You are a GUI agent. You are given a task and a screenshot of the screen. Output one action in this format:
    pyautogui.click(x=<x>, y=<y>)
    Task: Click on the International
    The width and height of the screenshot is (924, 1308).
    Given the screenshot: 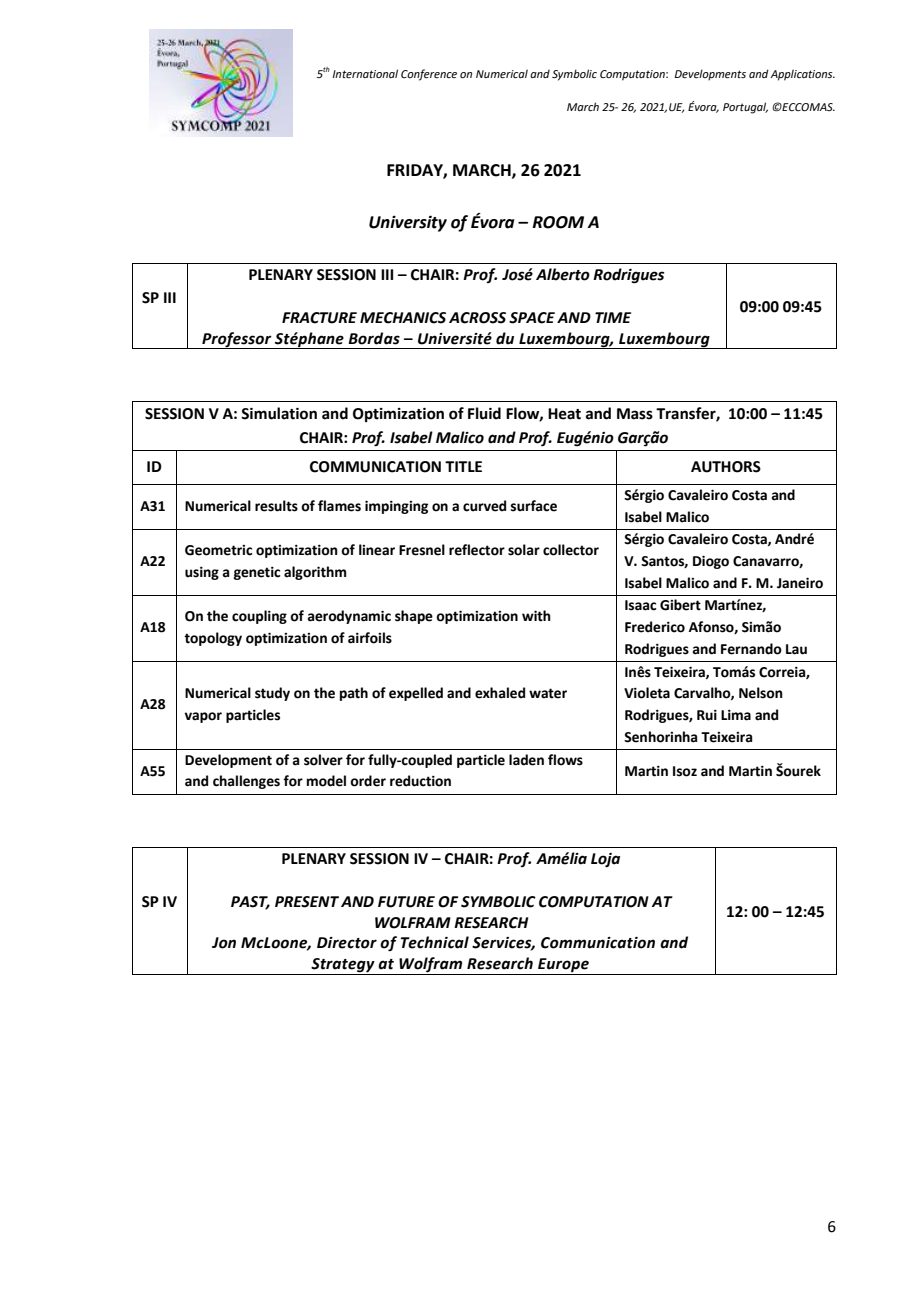 What is the action you would take?
    pyautogui.click(x=365, y=73)
